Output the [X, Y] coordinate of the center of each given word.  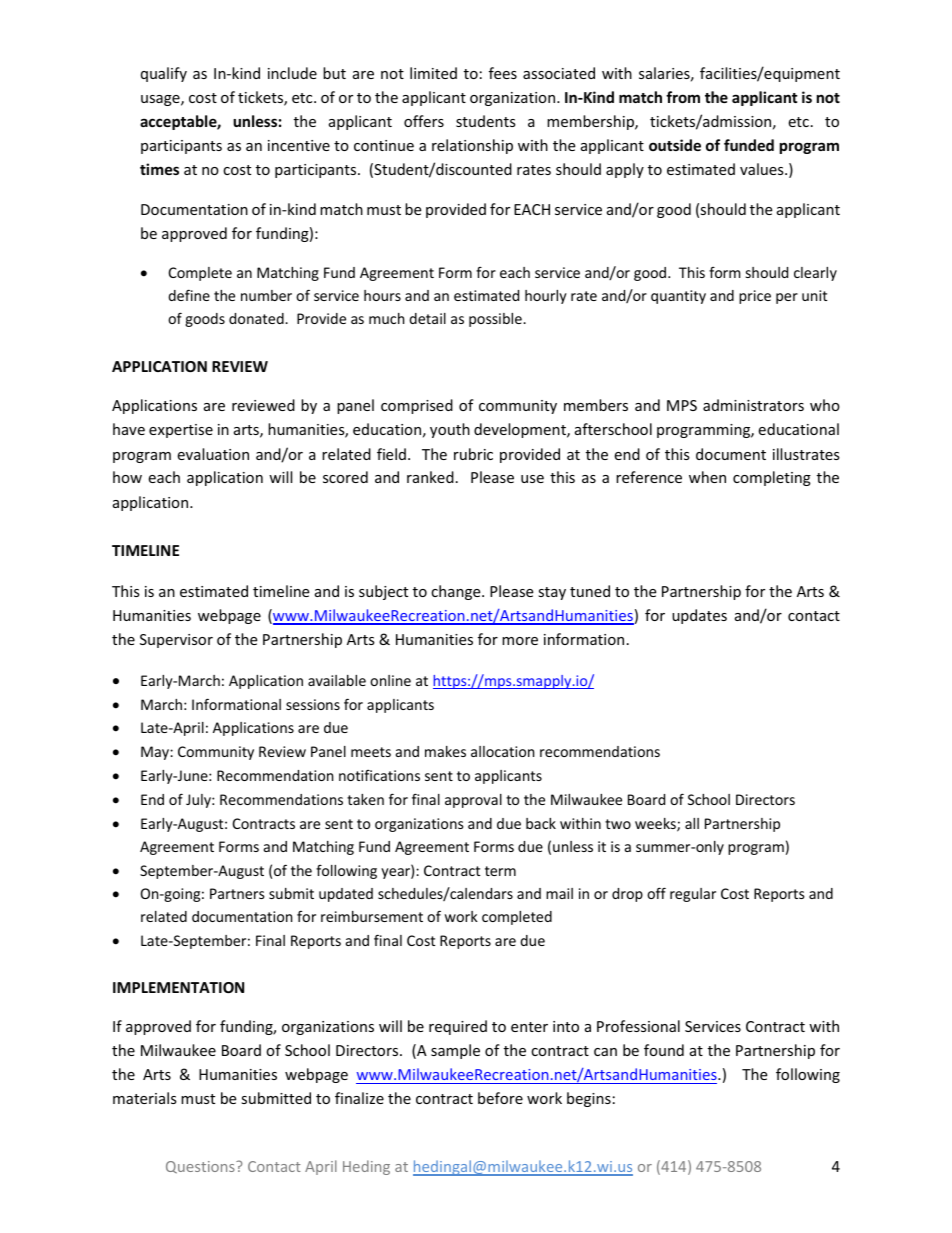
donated [257, 318]
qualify [164, 74]
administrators [753, 405]
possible [496, 320]
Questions [201, 1167]
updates [699, 616]
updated [346, 895]
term [500, 871]
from [683, 97]
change [457, 592]
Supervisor [176, 641]
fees [503, 73]
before [500, 1098]
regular [693, 895]
